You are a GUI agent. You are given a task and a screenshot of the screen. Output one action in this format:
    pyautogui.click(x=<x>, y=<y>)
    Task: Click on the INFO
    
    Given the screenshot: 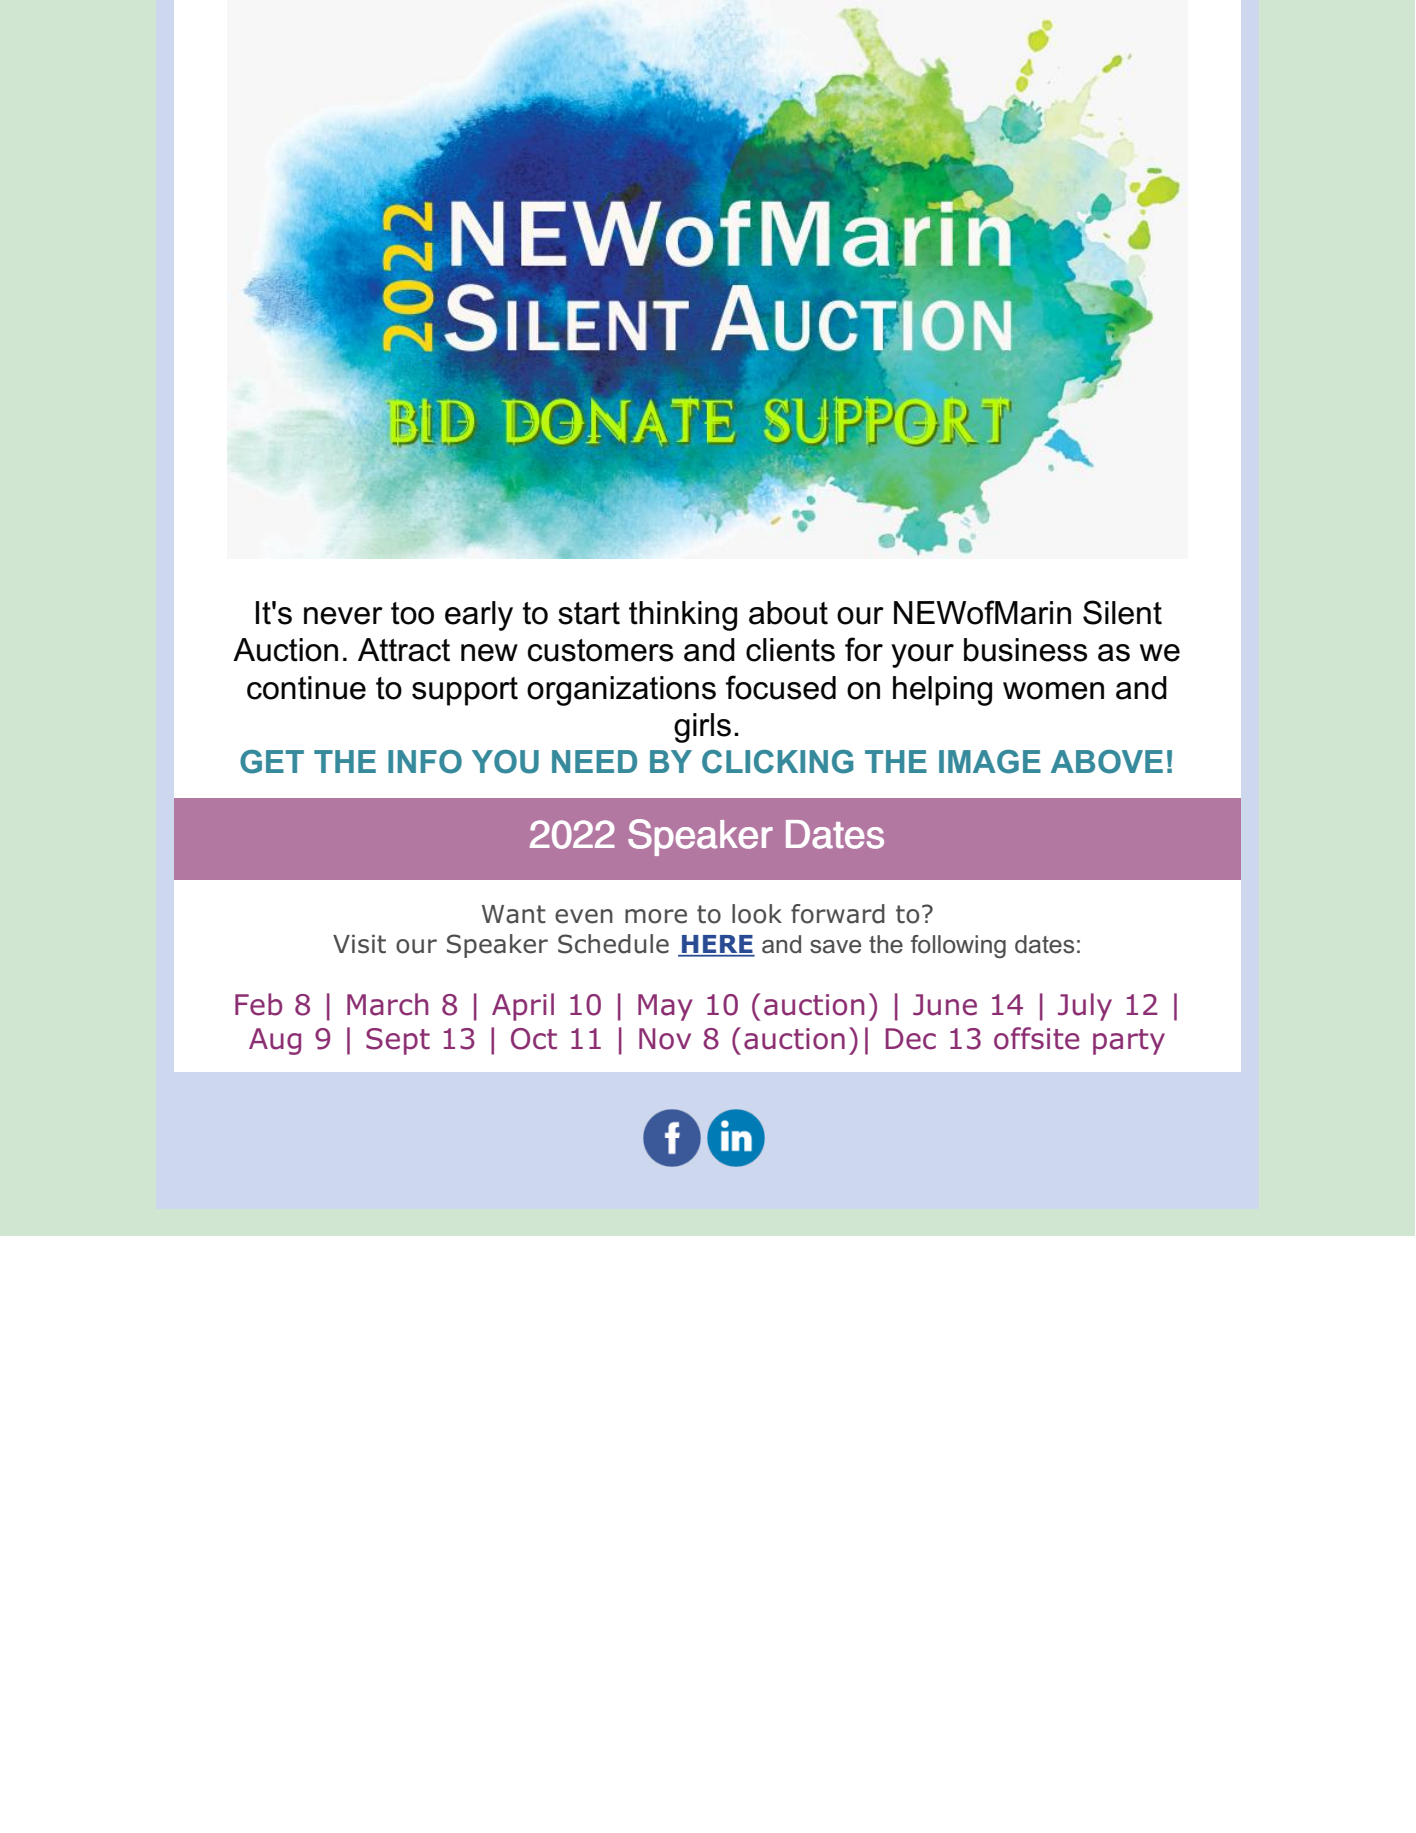 What is the action you would take?
    pyautogui.click(x=425, y=762)
